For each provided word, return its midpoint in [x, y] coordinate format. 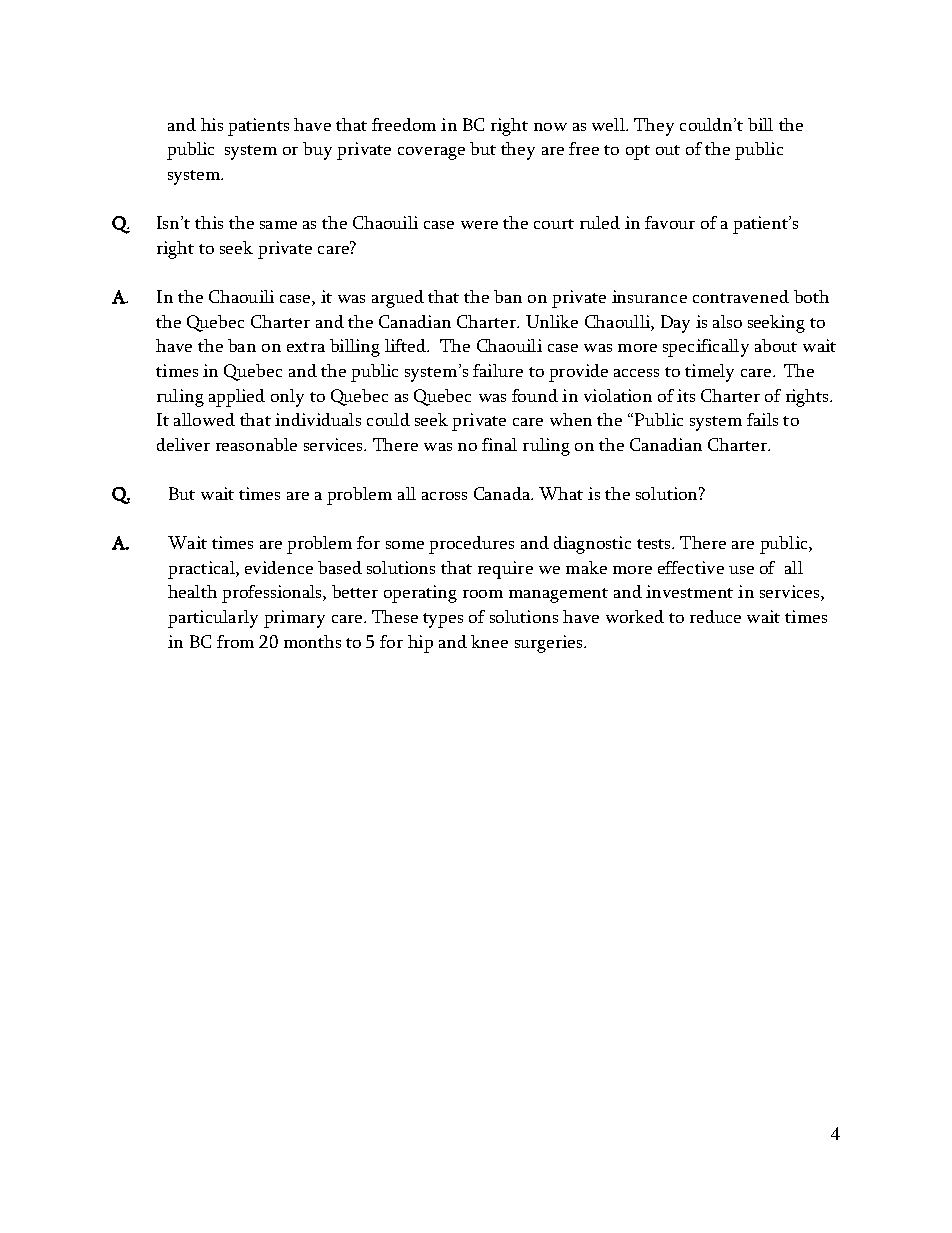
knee [489, 641]
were [479, 225]
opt [638, 152]
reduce [715, 616]
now [550, 127]
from [235, 641]
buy [317, 151]
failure [498, 370]
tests [655, 544]
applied [237, 398]
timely [709, 373]
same [278, 225]
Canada [503, 493]
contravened [741, 296]
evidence [279, 567]
